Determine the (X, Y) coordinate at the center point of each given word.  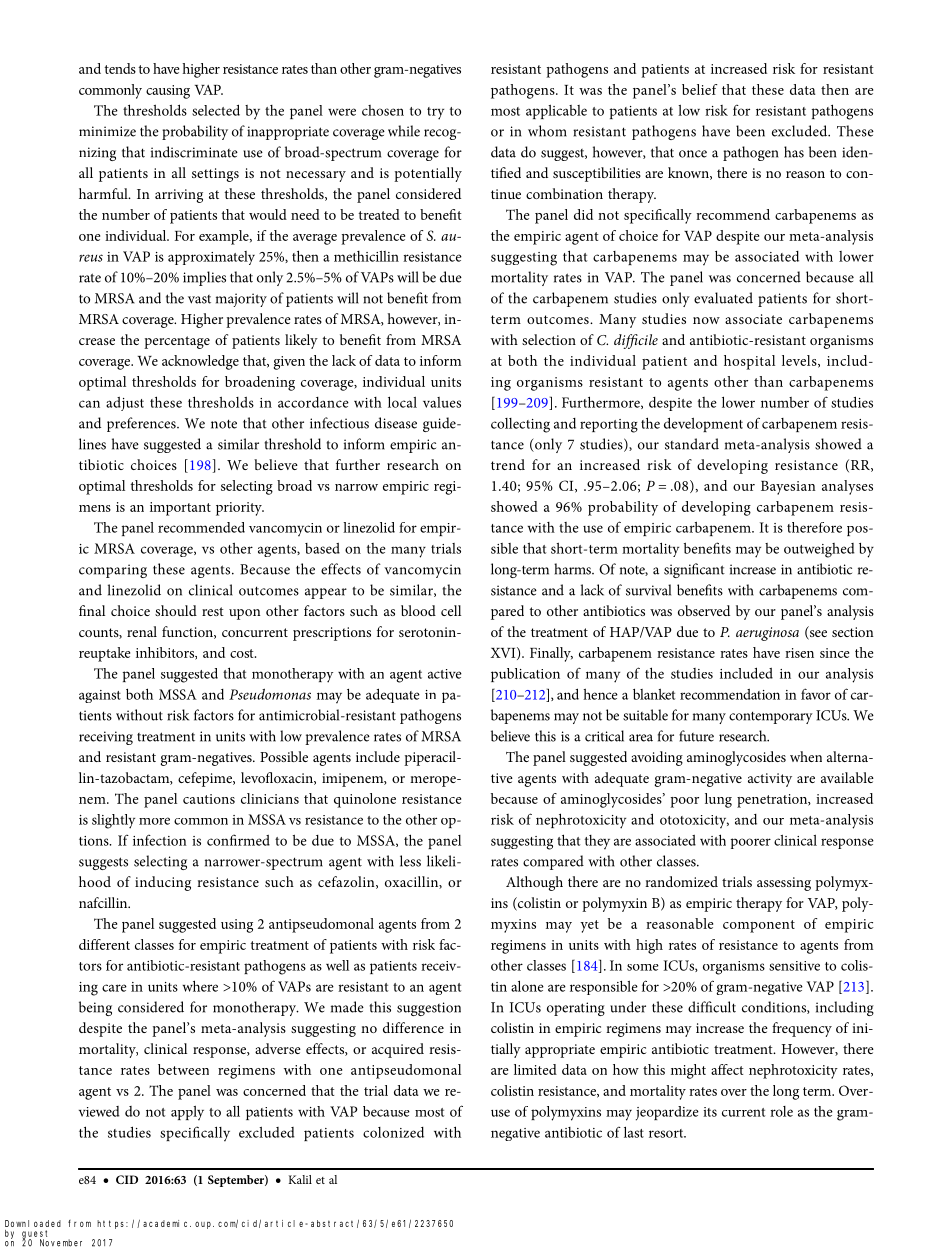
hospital (749, 362)
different (104, 944)
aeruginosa (767, 634)
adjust (125, 404)
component (759, 926)
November (61, 1243)
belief (699, 89)
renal (142, 631)
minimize (107, 131)
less (410, 861)
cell (451, 610)
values (442, 402)
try (435, 113)
